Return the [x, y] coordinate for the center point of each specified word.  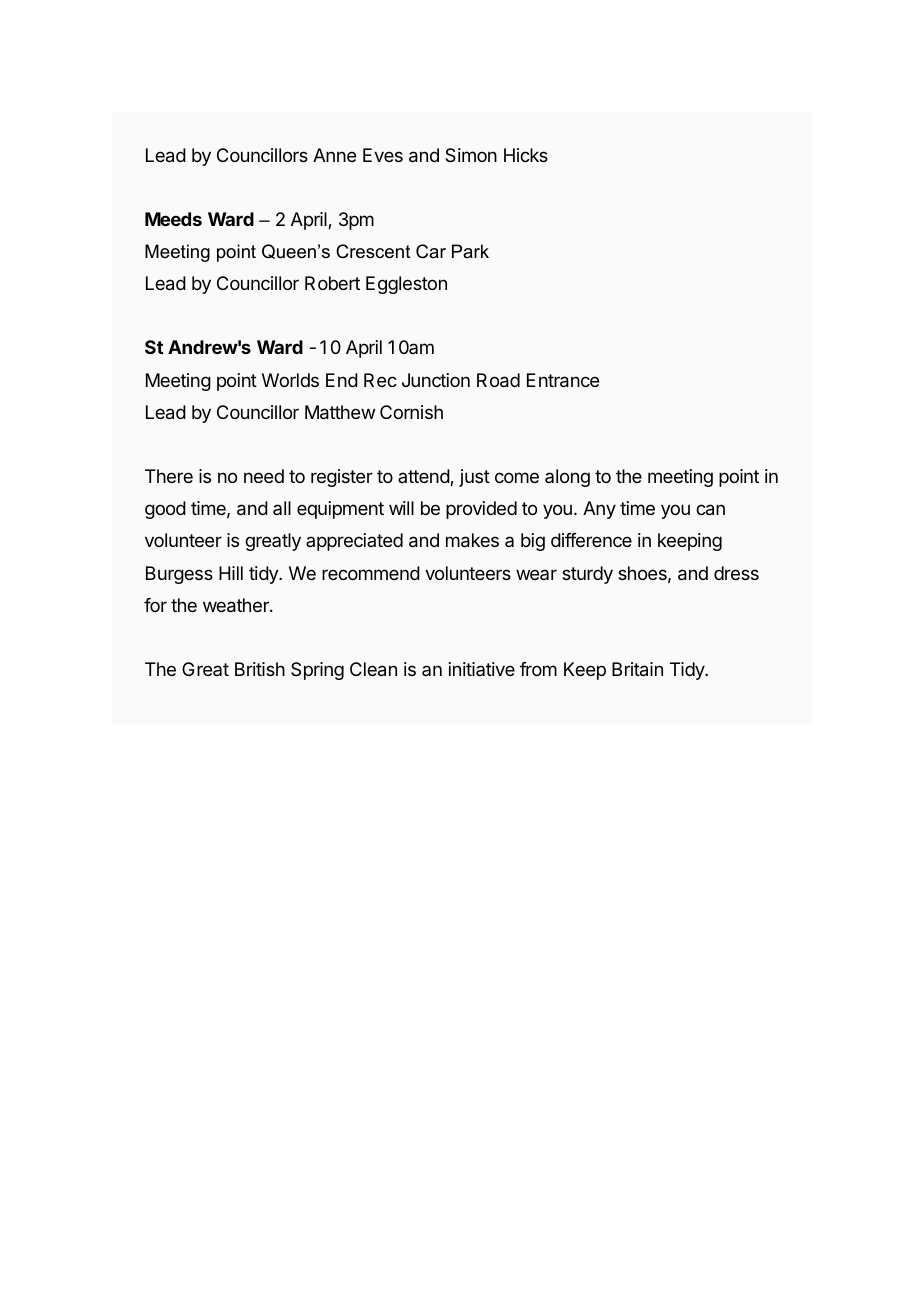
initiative [482, 669]
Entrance [563, 380]
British [260, 669]
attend [424, 477]
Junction [436, 380]
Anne [334, 155]
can [710, 510]
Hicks [526, 155]
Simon [471, 155]
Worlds [290, 380]
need [264, 476]
